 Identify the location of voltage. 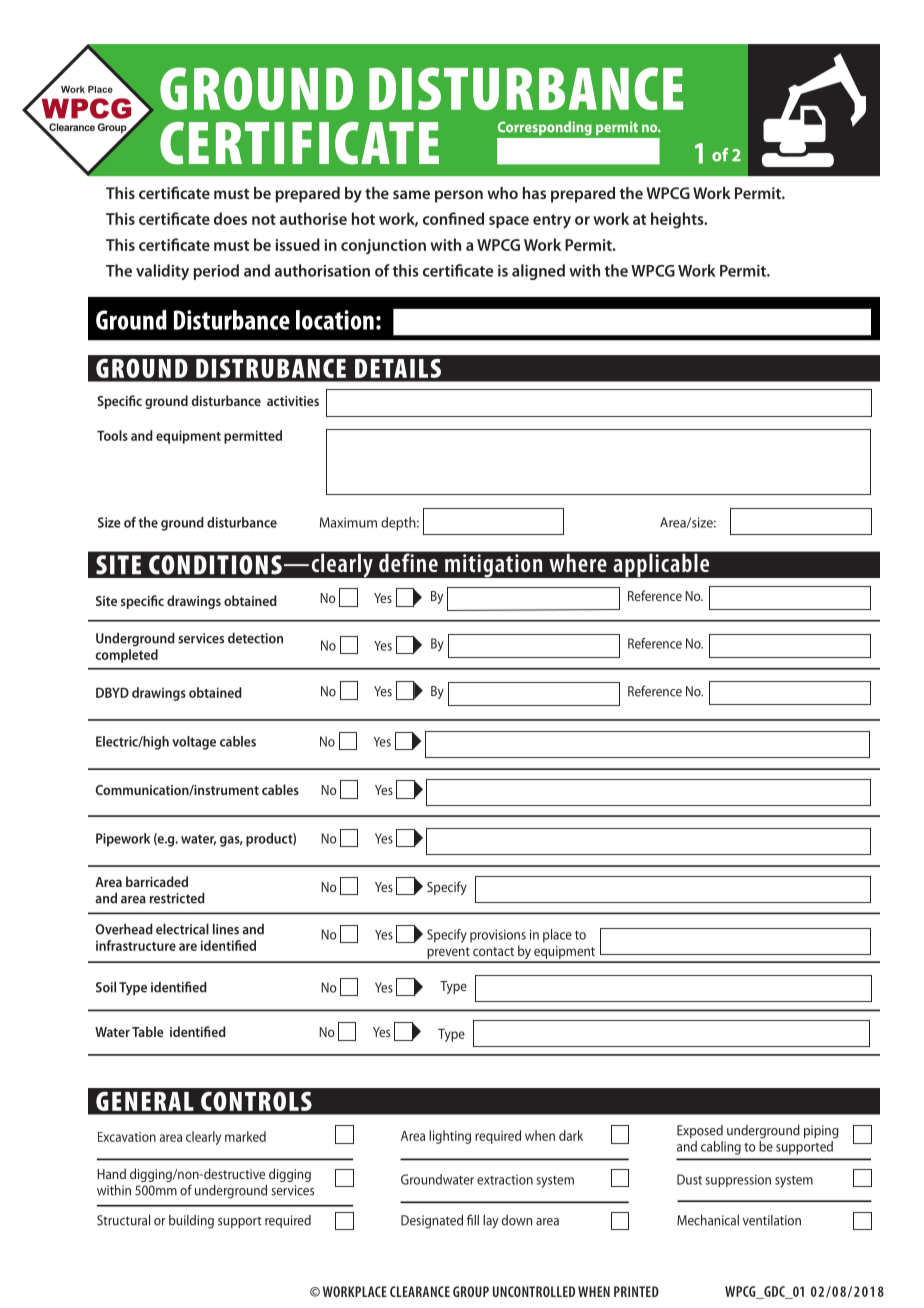
(194, 743).
